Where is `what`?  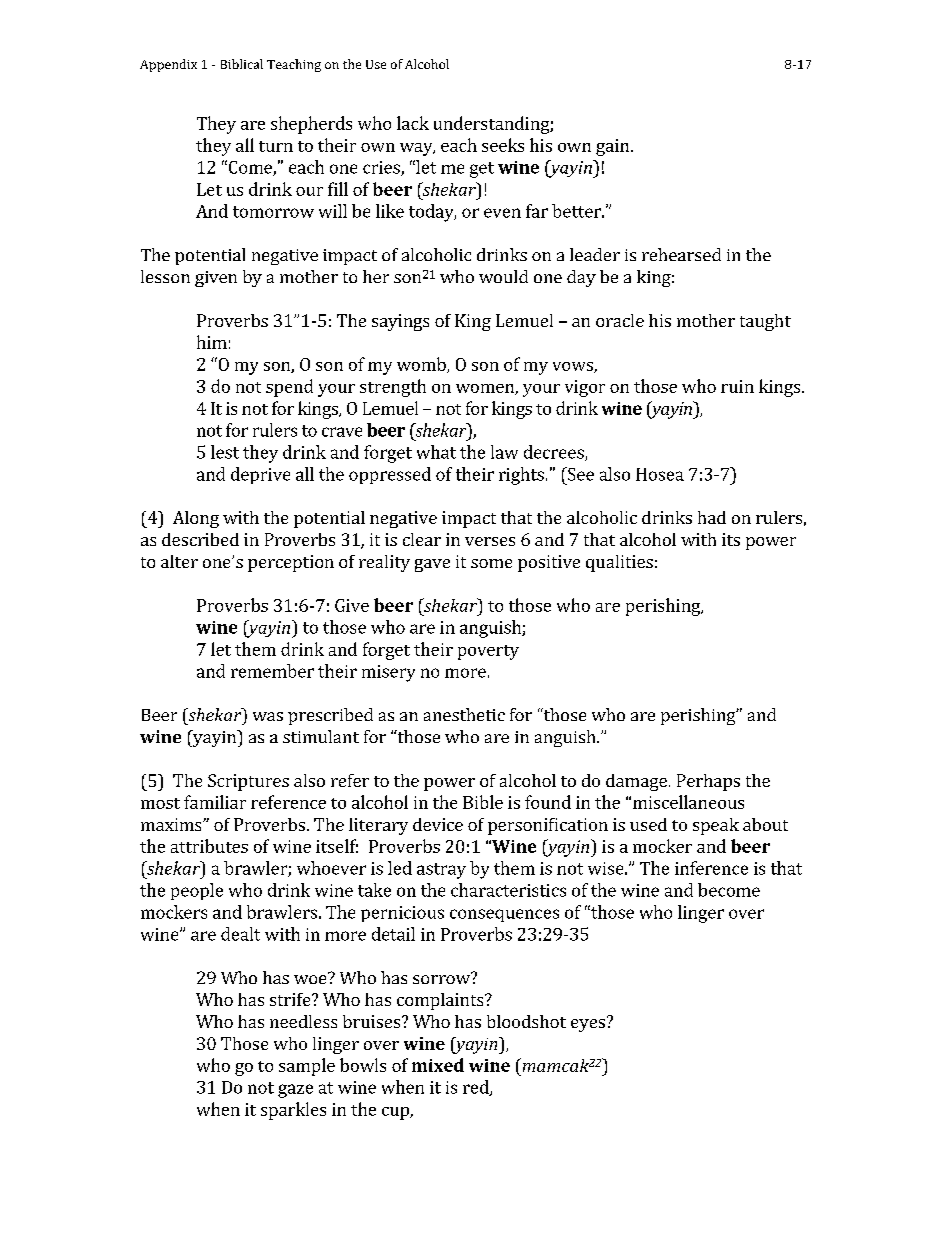
what is located at coordinates (436, 452).
